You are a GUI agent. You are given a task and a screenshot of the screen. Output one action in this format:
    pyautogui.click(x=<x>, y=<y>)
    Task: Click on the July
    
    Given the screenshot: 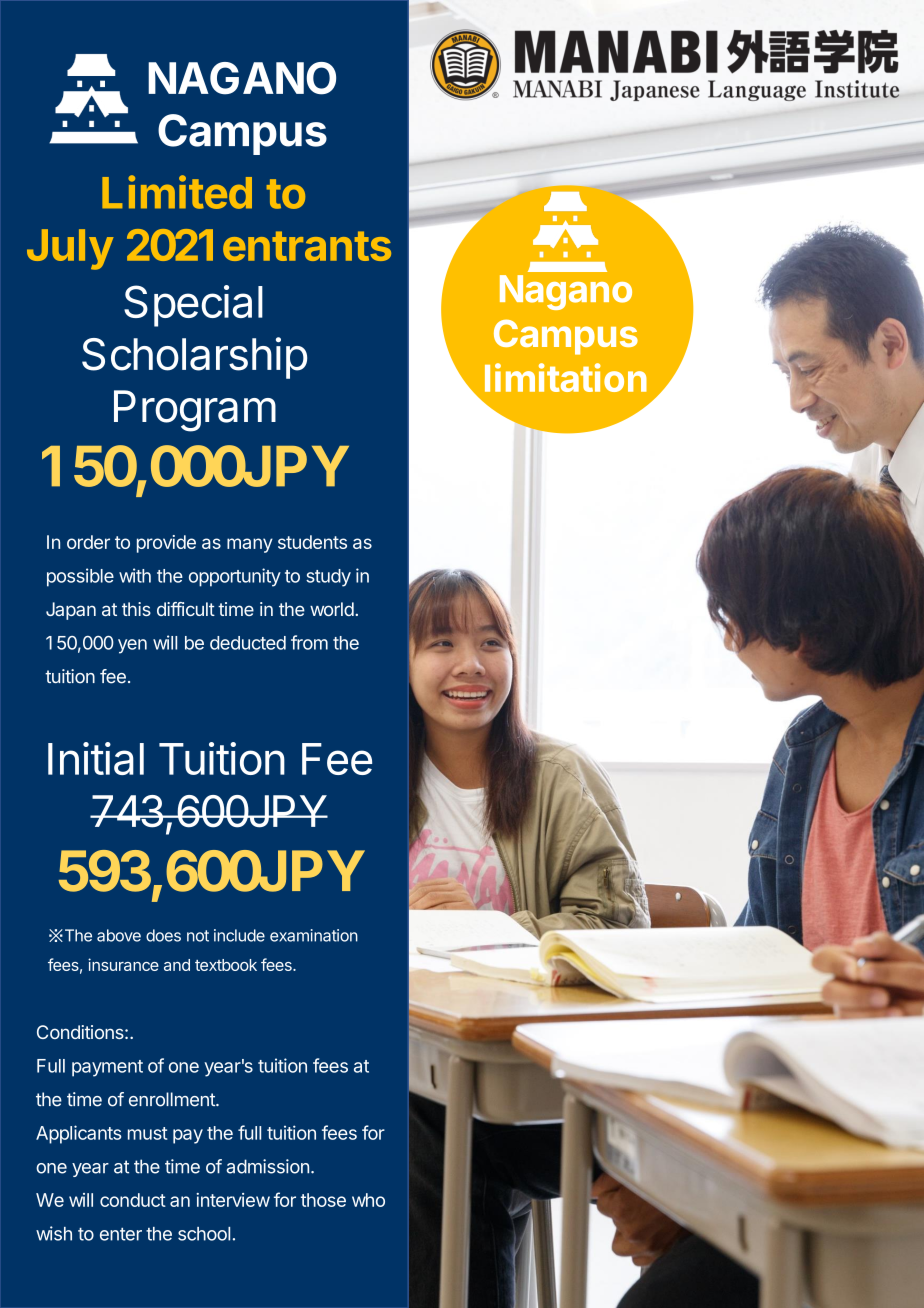 What is the action you would take?
    pyautogui.click(x=70, y=249)
